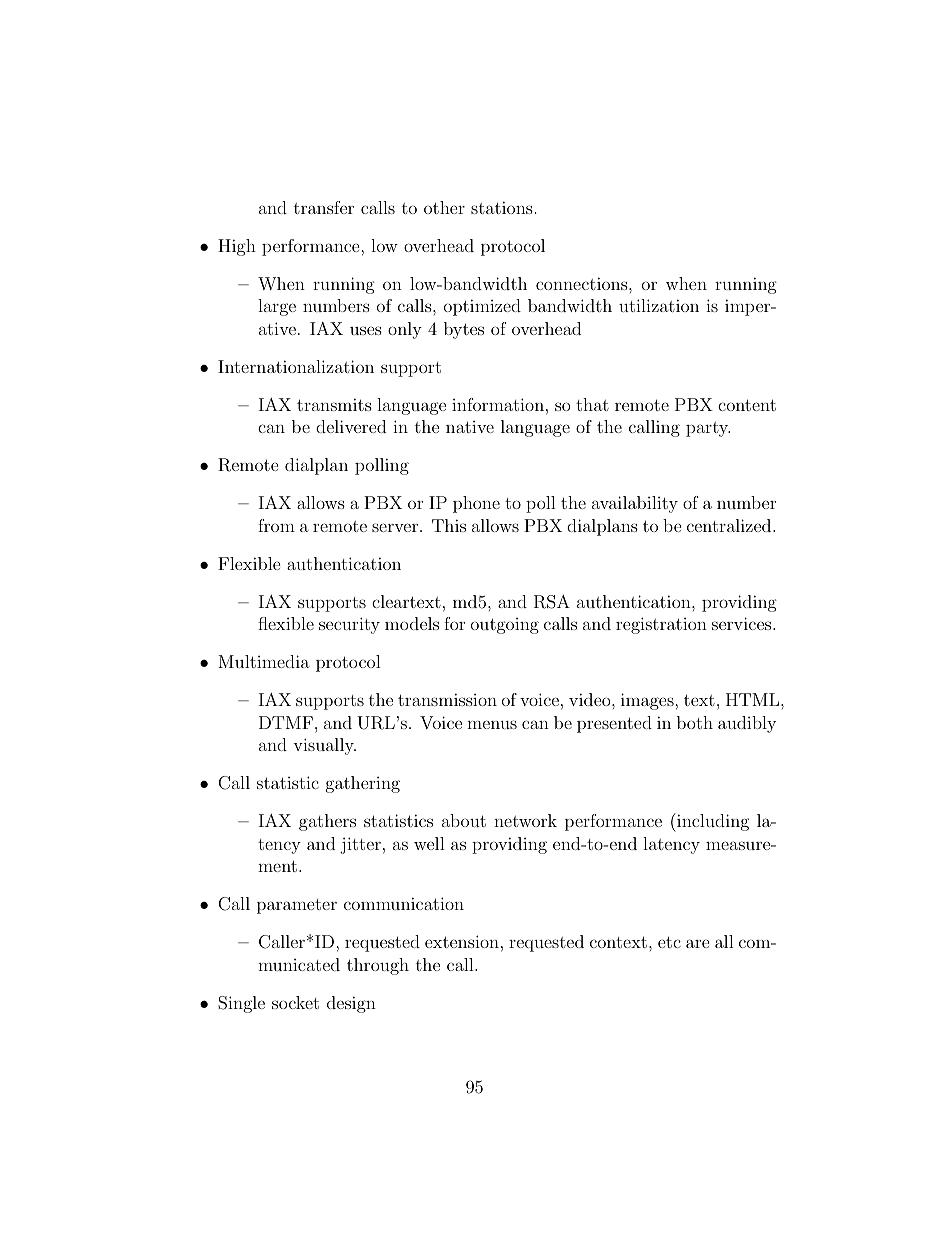 The width and height of the screenshot is (952, 1233). What do you see at coordinates (502, 207) in the screenshot?
I see `stations` at bounding box center [502, 207].
